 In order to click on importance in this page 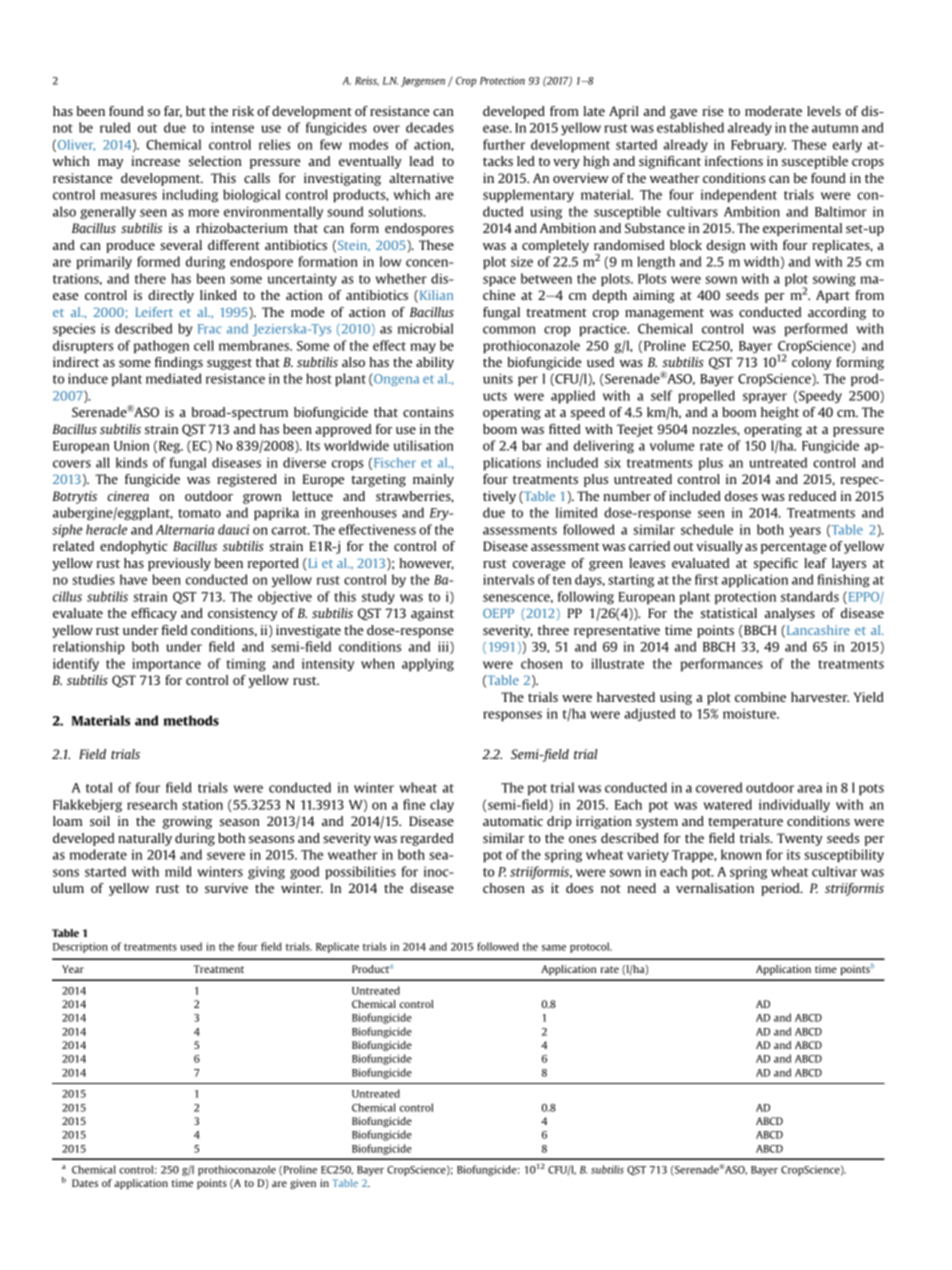, I will do `click(166, 664)`.
